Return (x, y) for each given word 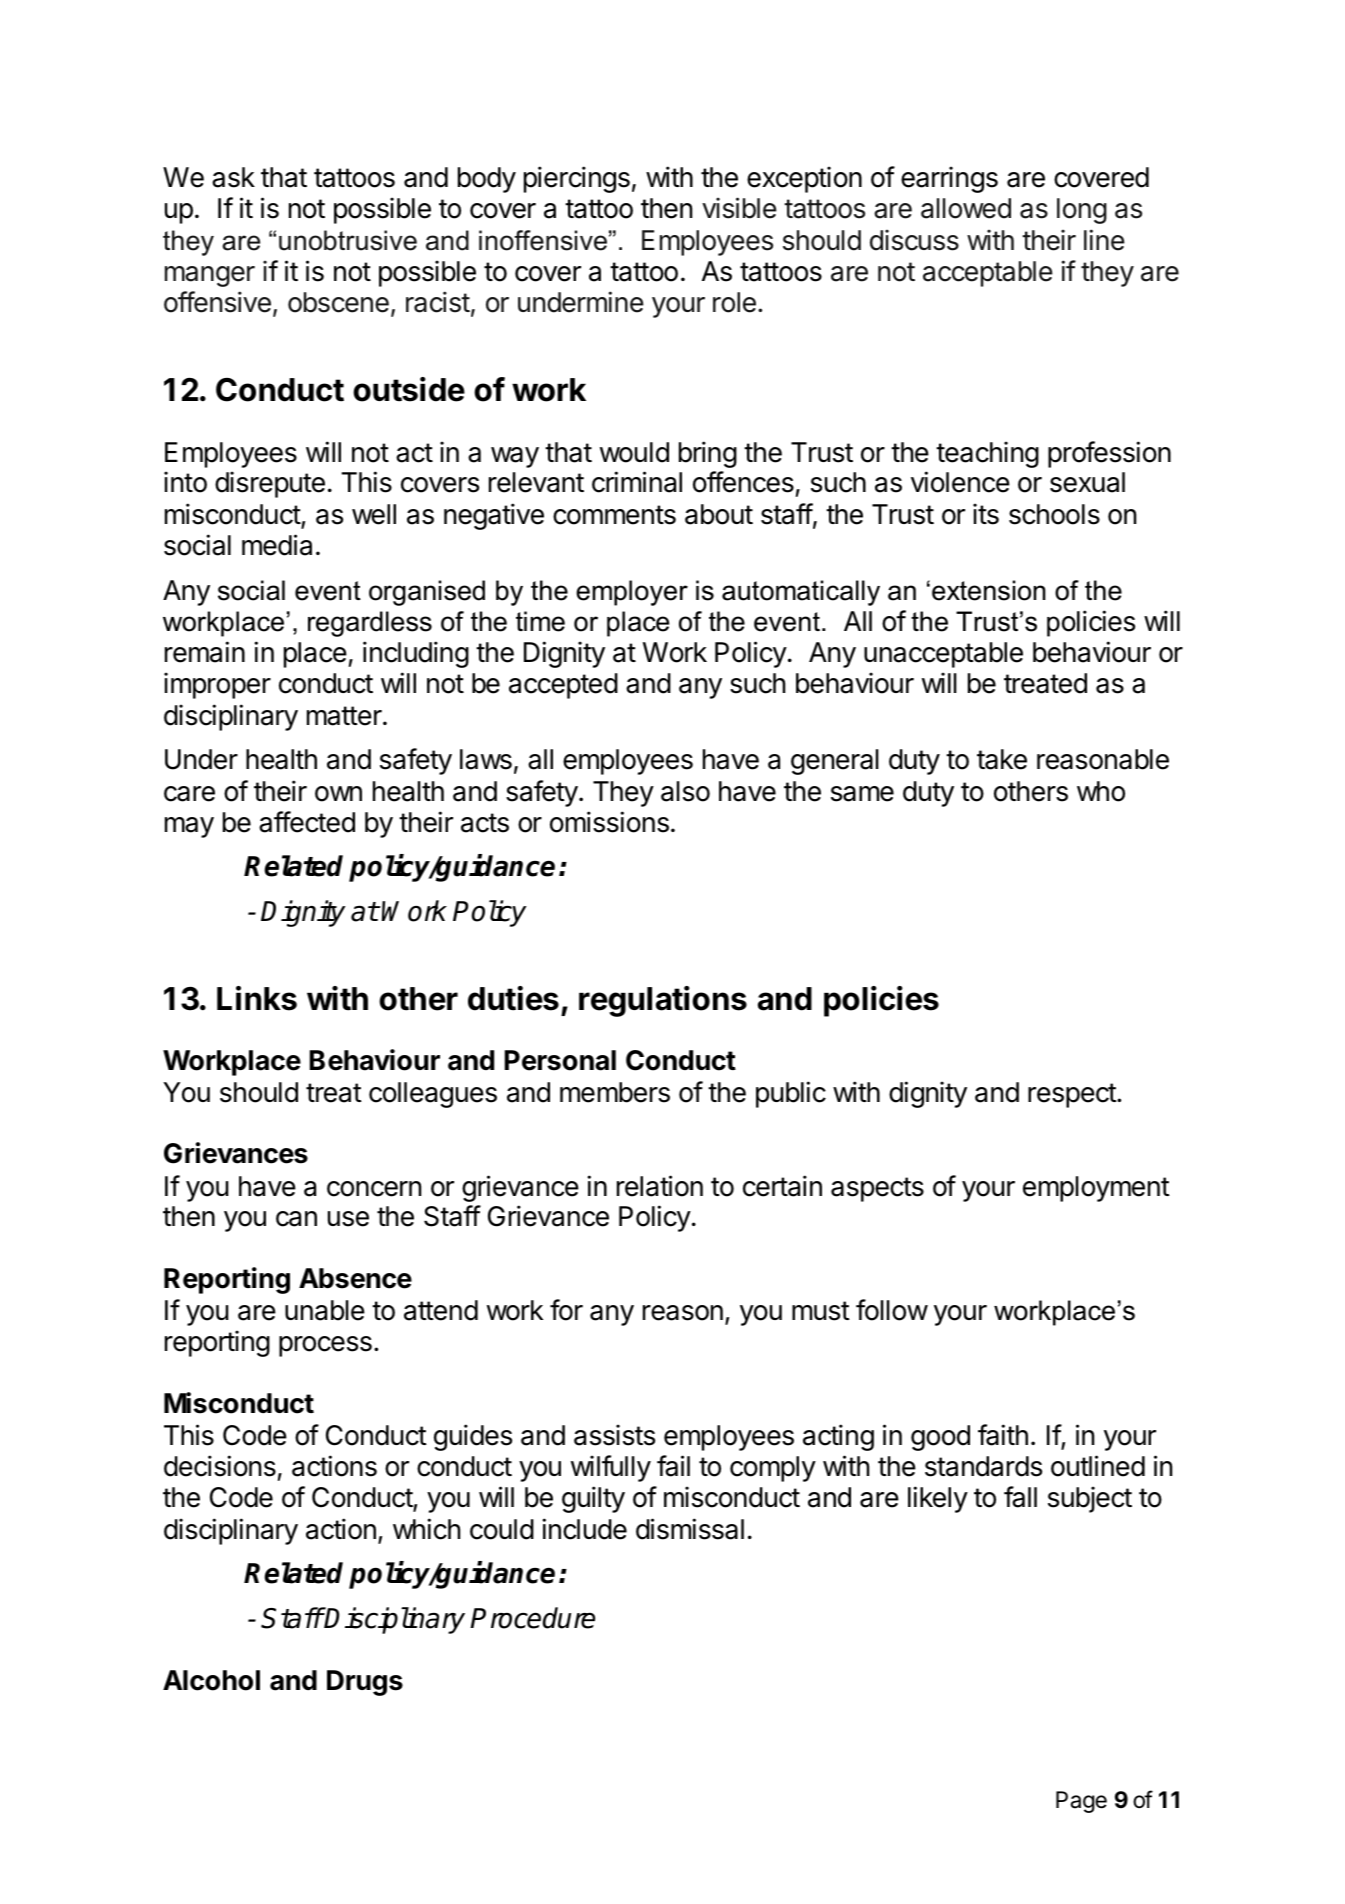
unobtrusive (348, 240)
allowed (966, 208)
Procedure (532, 1618)
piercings (577, 179)
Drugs (365, 1683)
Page (1081, 1802)
